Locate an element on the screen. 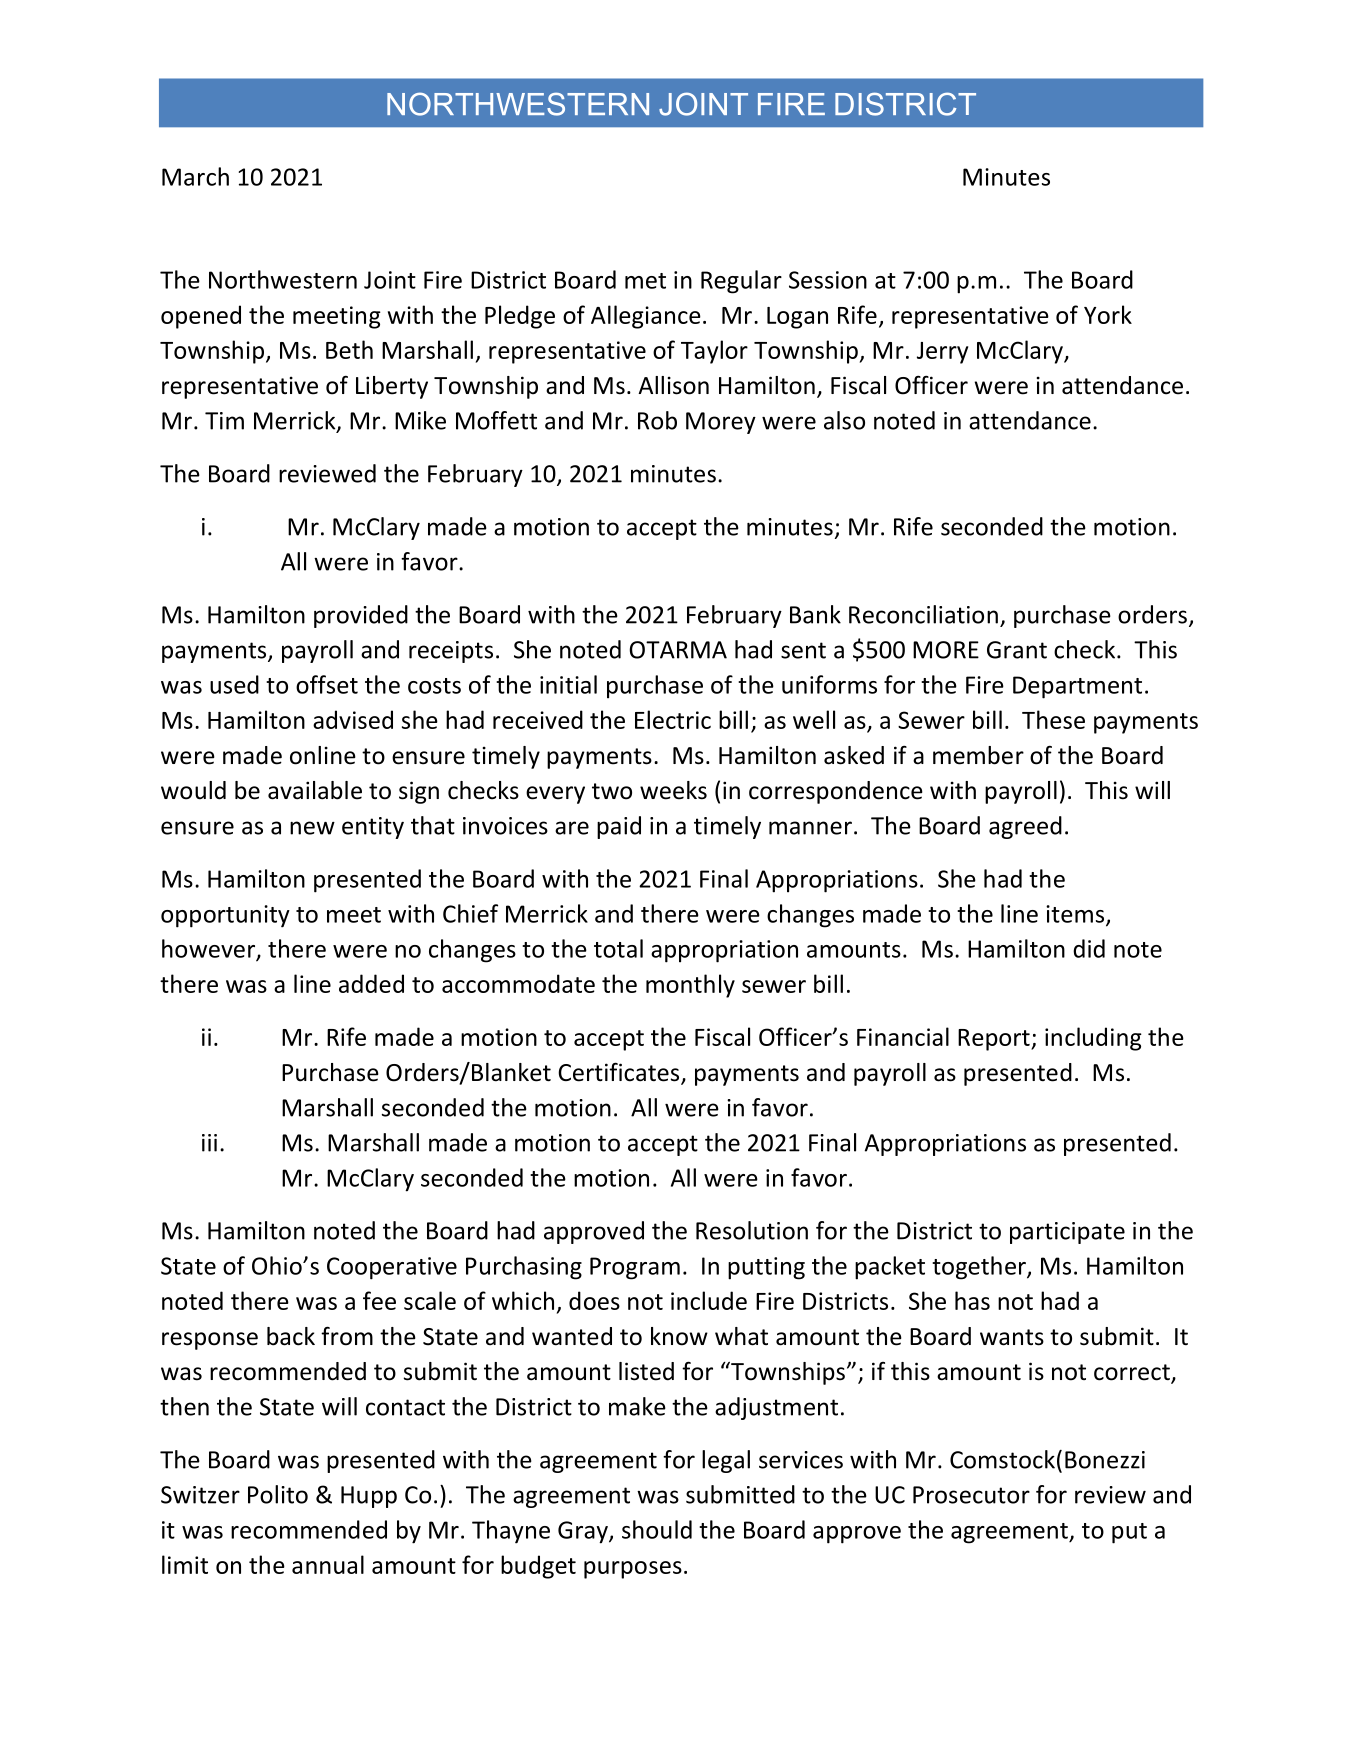 The width and height of the screenshot is (1362, 1762). new is located at coordinates (312, 828).
